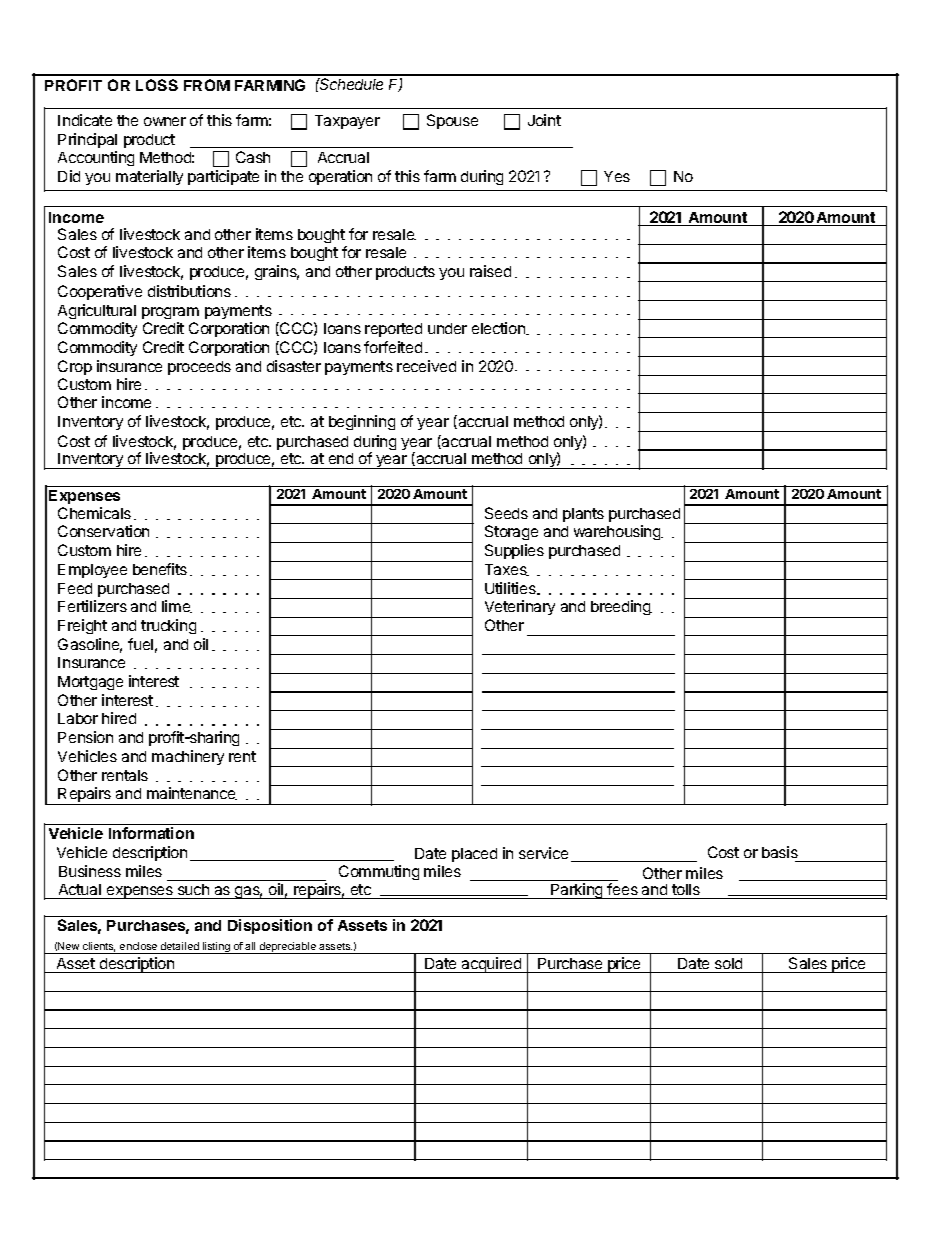 The width and height of the page is (952, 1233). Describe the element at coordinates (618, 532) in the page. I see `warehousing` at that location.
